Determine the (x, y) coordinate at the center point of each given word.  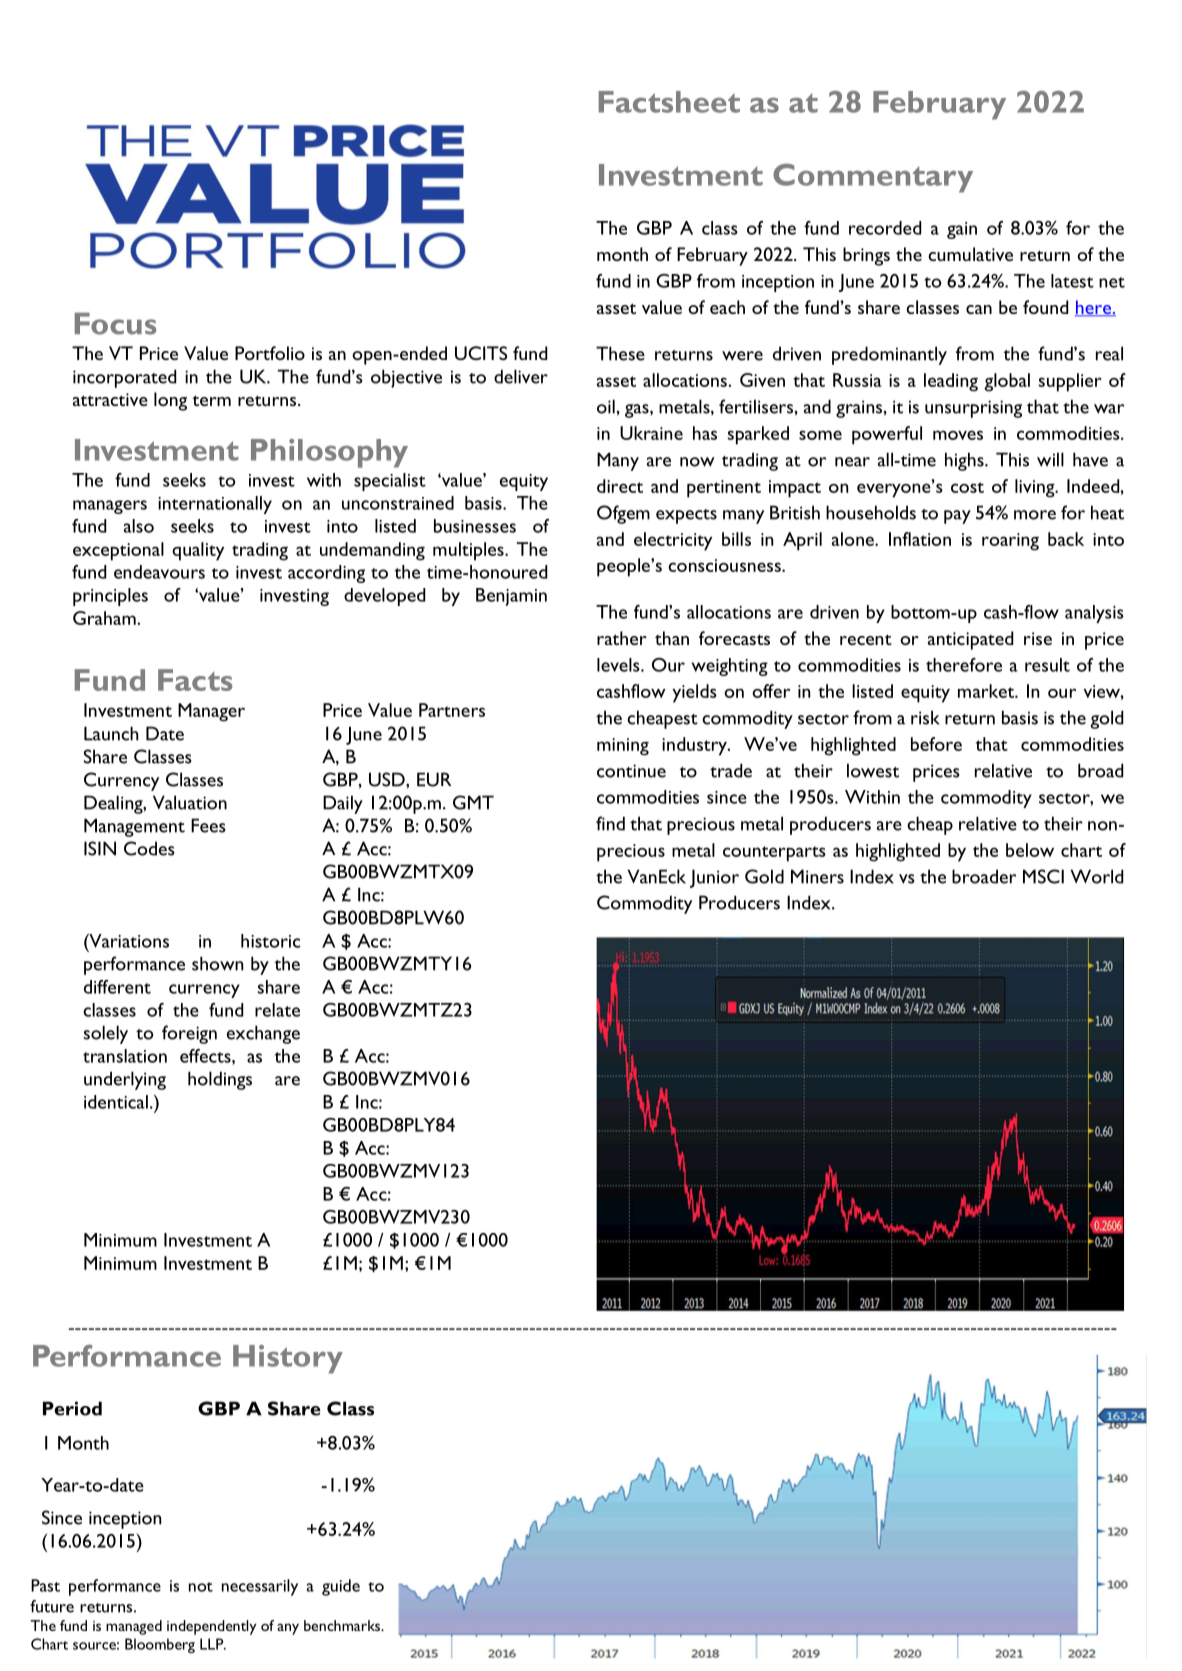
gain (962, 230)
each (727, 307)
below (1030, 850)
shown (217, 963)
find (610, 823)
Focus (115, 324)
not (201, 1587)
